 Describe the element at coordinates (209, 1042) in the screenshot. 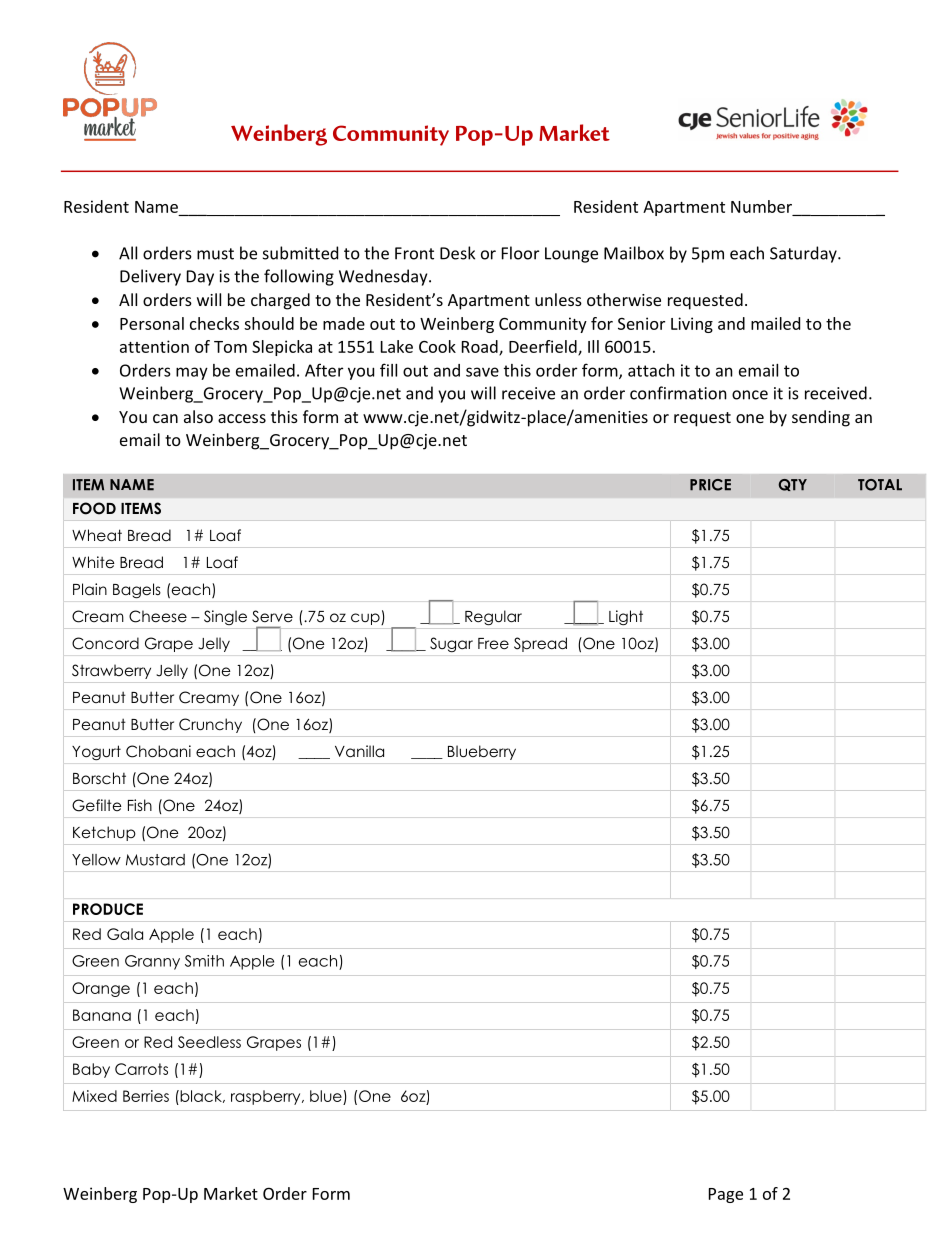

I see `Seedless` at that location.
